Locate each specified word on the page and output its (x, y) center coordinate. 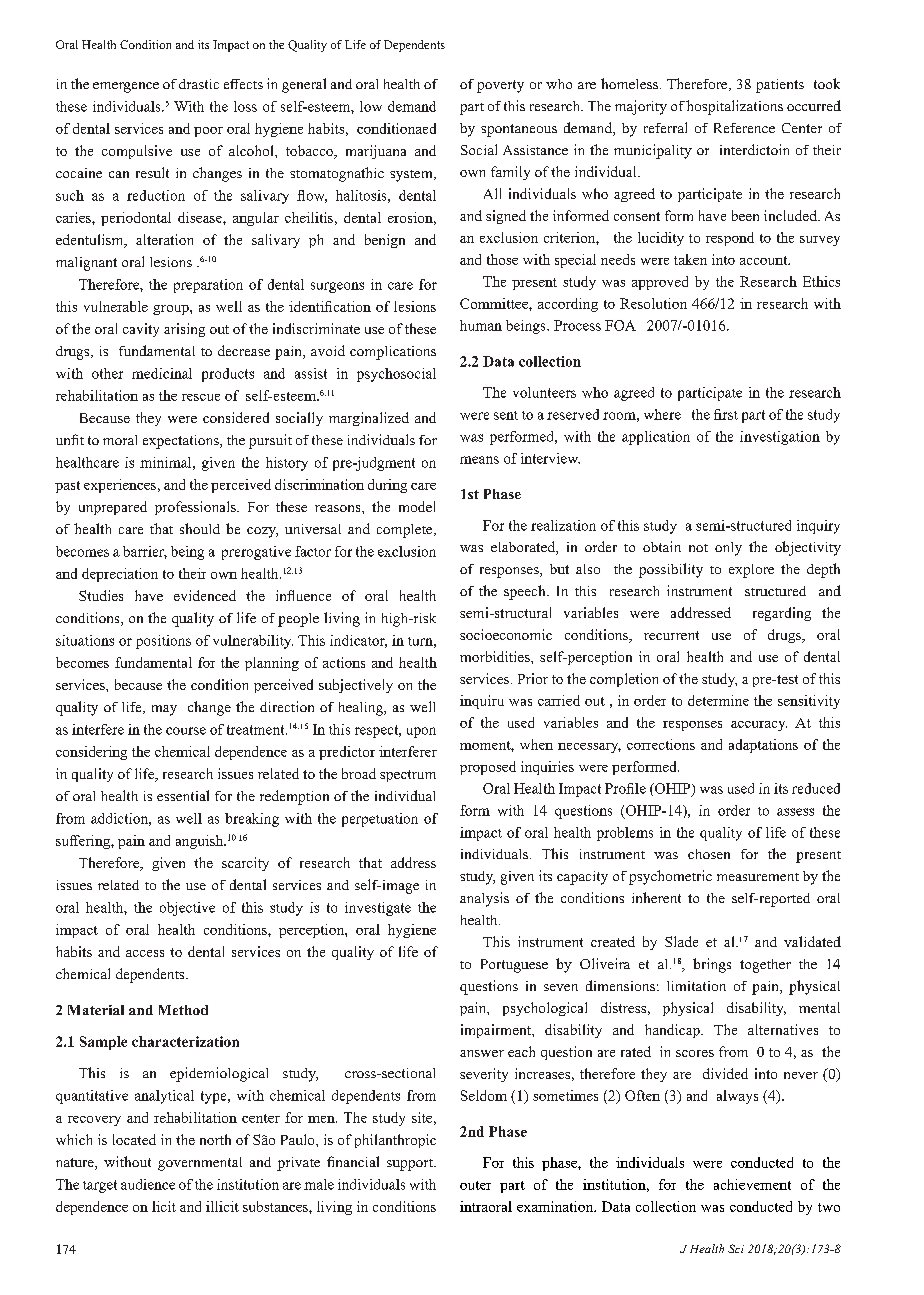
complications (393, 353)
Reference (744, 128)
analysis (484, 899)
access (145, 953)
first (726, 414)
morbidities (496, 656)
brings (712, 965)
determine (718, 700)
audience (148, 1184)
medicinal (162, 373)
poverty (500, 86)
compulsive (137, 152)
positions (163, 642)
